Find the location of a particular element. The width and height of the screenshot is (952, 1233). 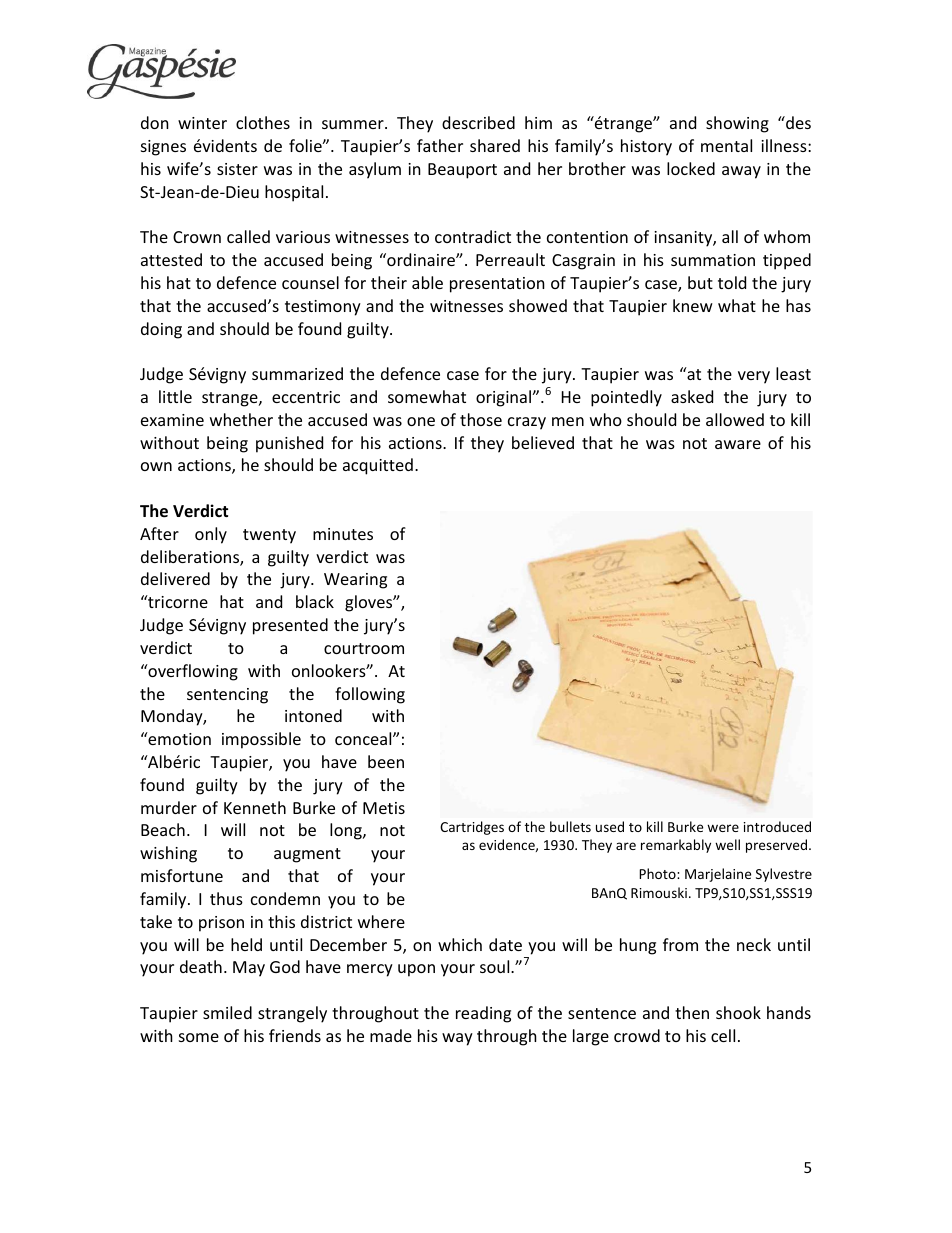

sister is located at coordinates (237, 169).
